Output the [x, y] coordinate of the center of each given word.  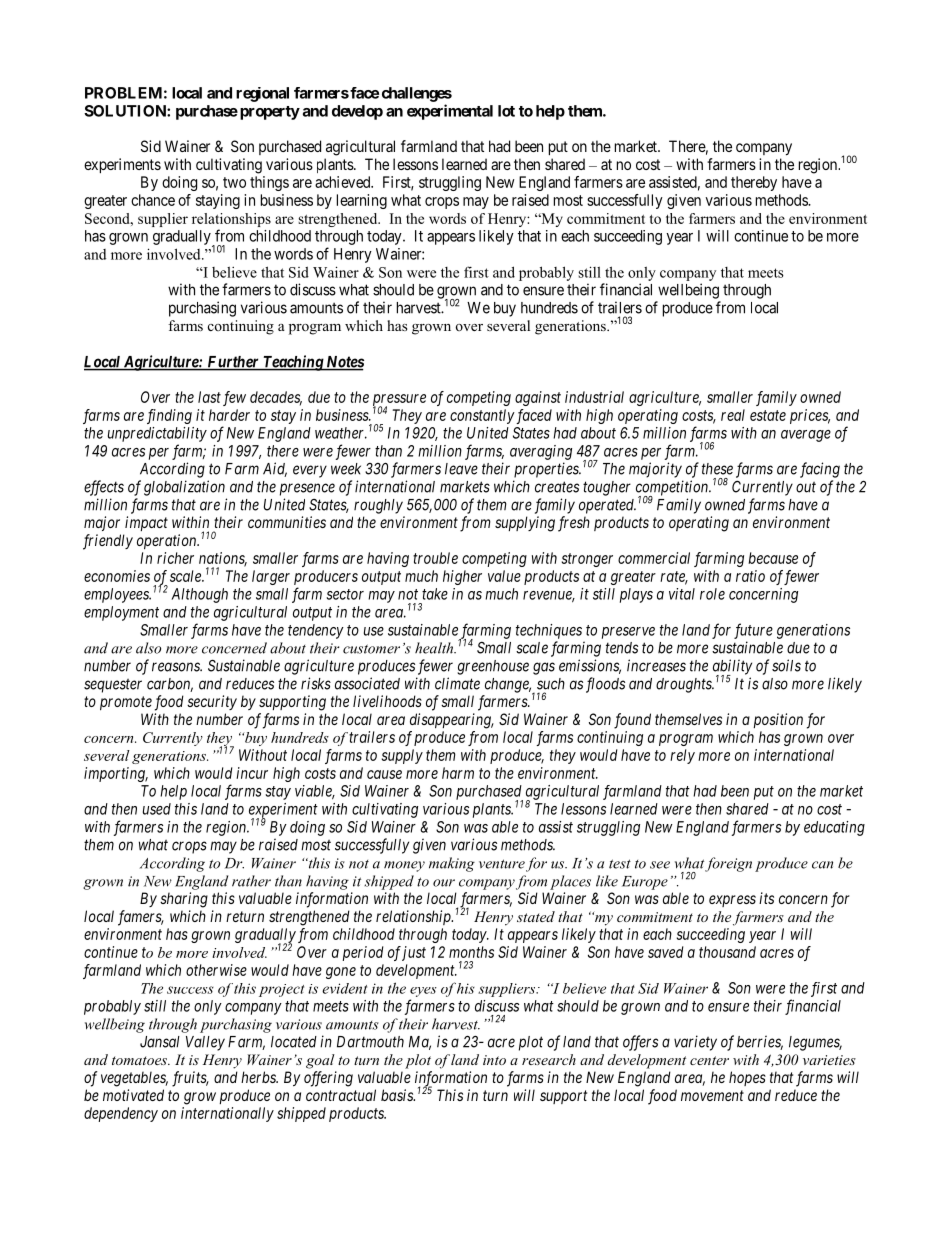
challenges [417, 94]
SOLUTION [126, 111]
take [435, 594]
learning [362, 201]
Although [199, 595]
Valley [205, 1043]
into [494, 1060]
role [712, 594]
